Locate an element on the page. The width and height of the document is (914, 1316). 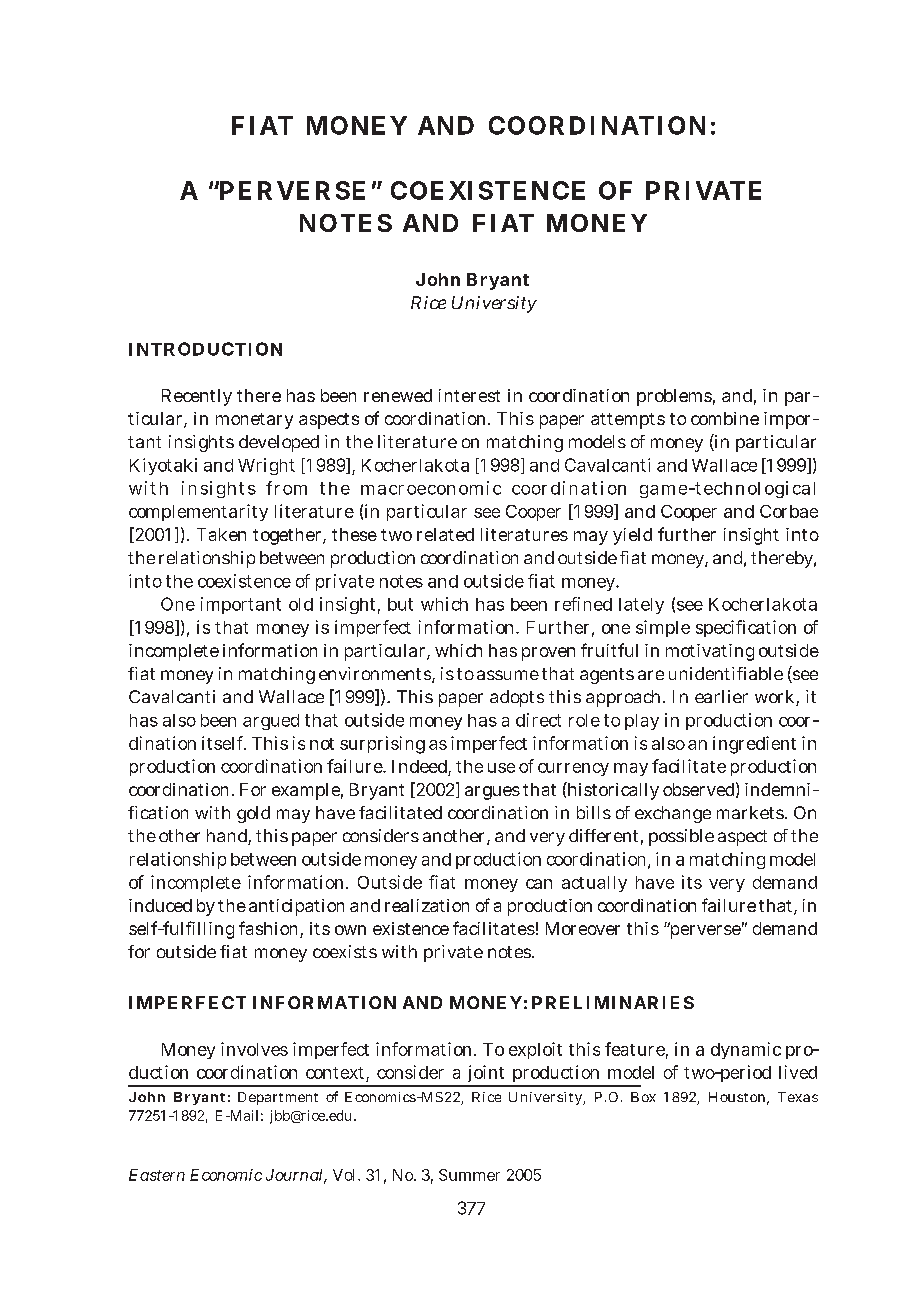
gold is located at coordinates (253, 814).
